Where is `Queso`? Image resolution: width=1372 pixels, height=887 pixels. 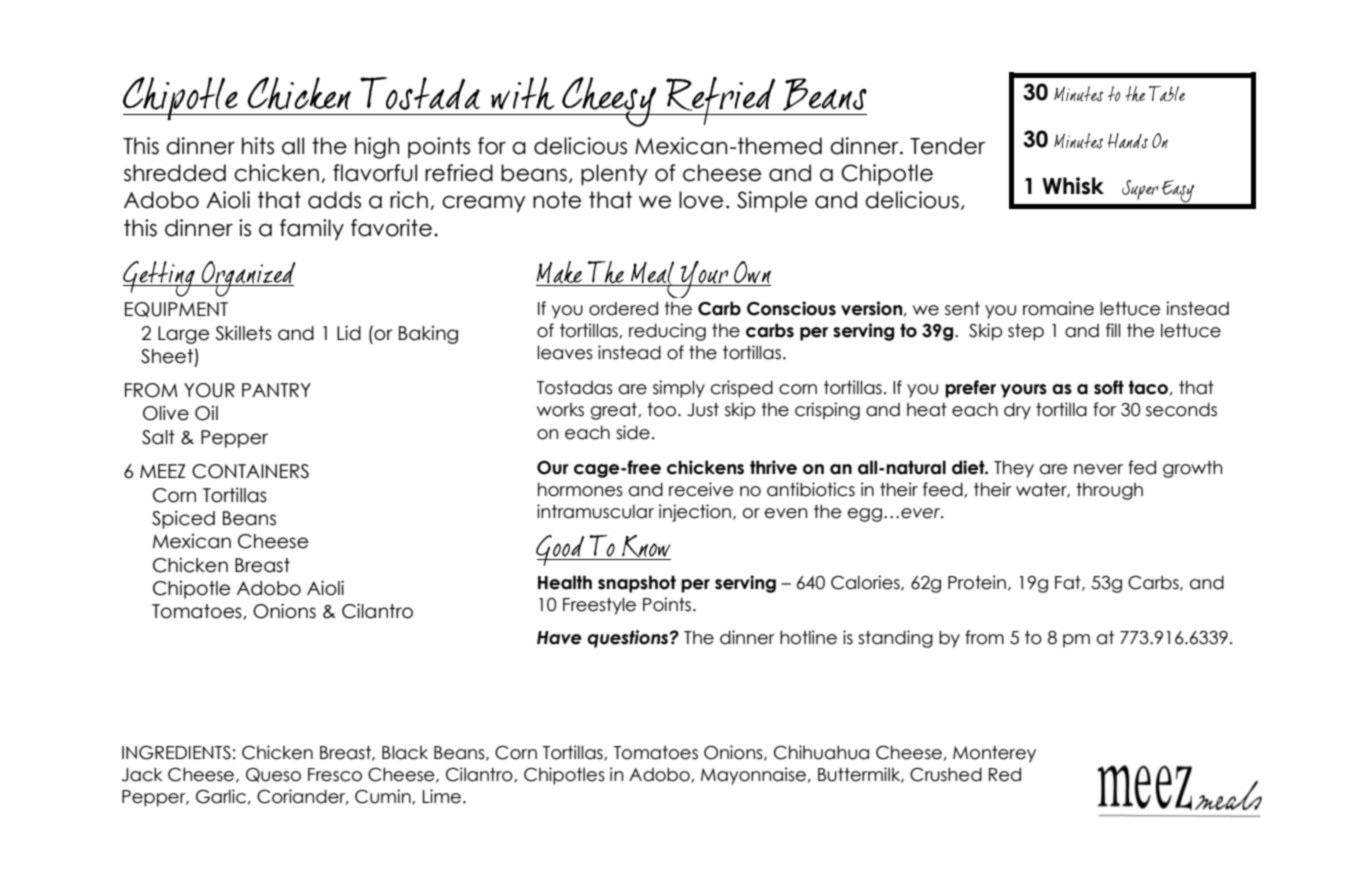
Queso is located at coordinates (273, 775).
